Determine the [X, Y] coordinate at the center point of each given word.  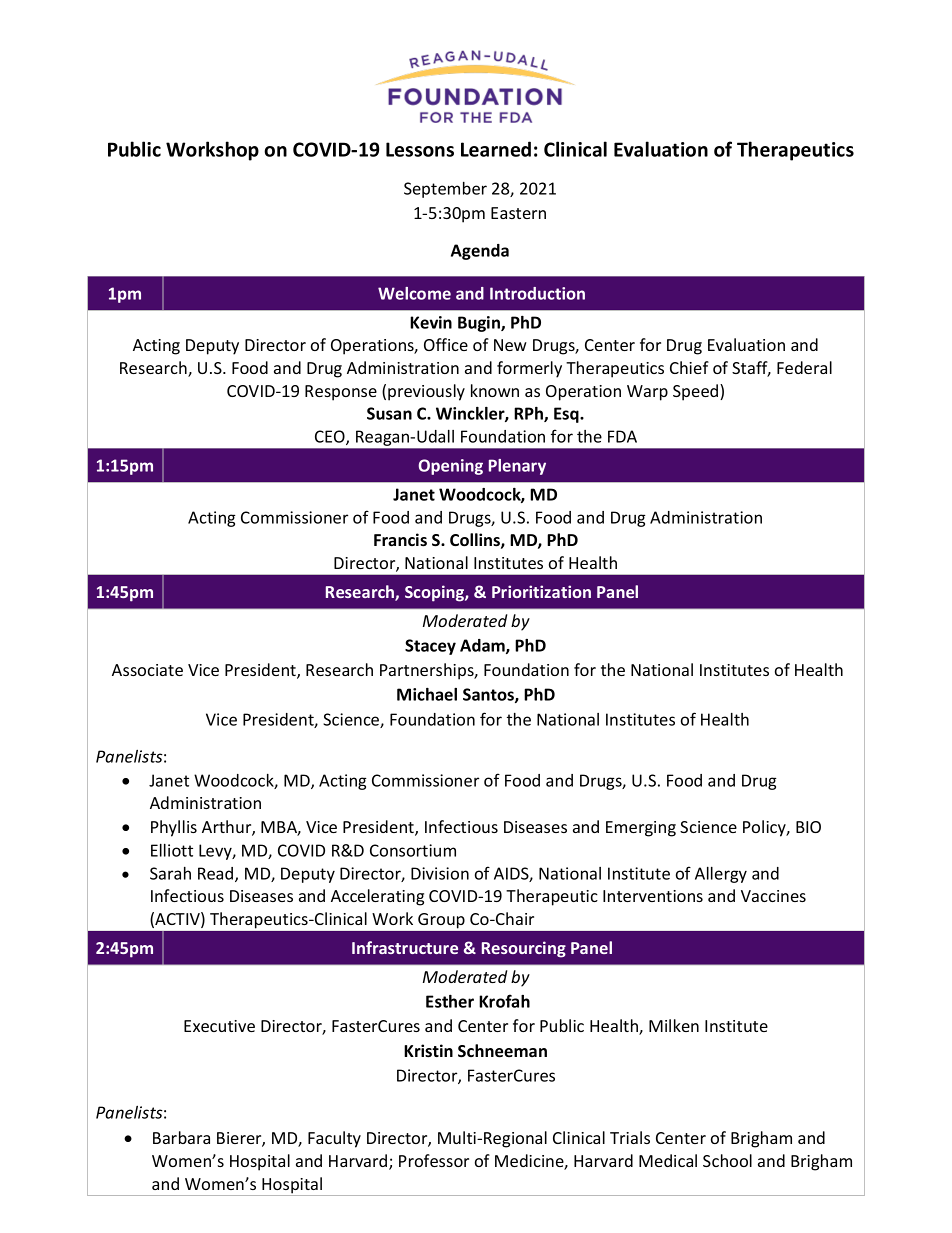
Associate [147, 670]
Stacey [430, 647]
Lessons [420, 149]
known [495, 390]
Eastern [518, 213]
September [445, 190]
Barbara [181, 1137]
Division [440, 873]
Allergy [721, 875]
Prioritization [541, 591]
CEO [331, 437]
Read [217, 874]
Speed [697, 392]
